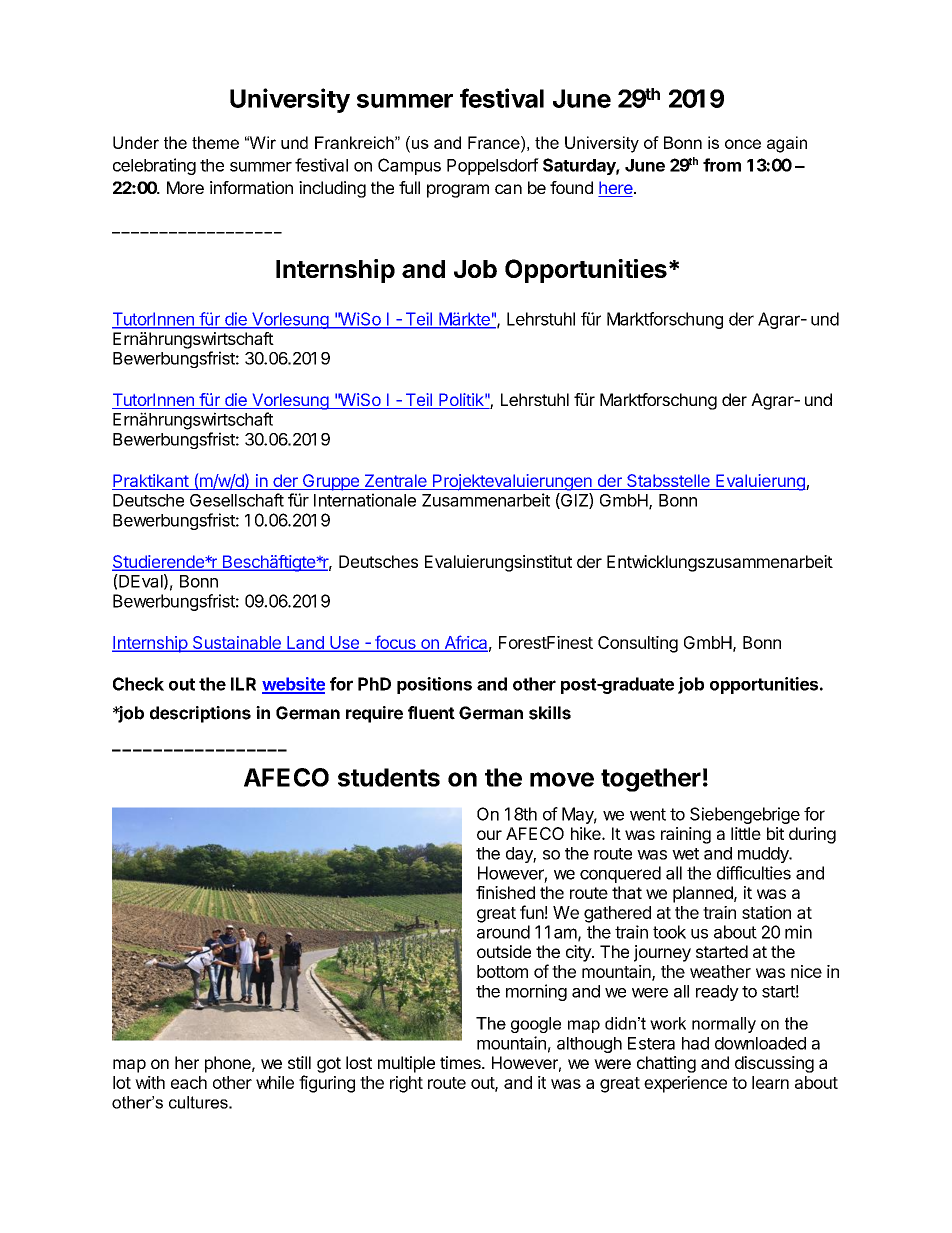  I want to click on descriptions, so click(200, 714).
